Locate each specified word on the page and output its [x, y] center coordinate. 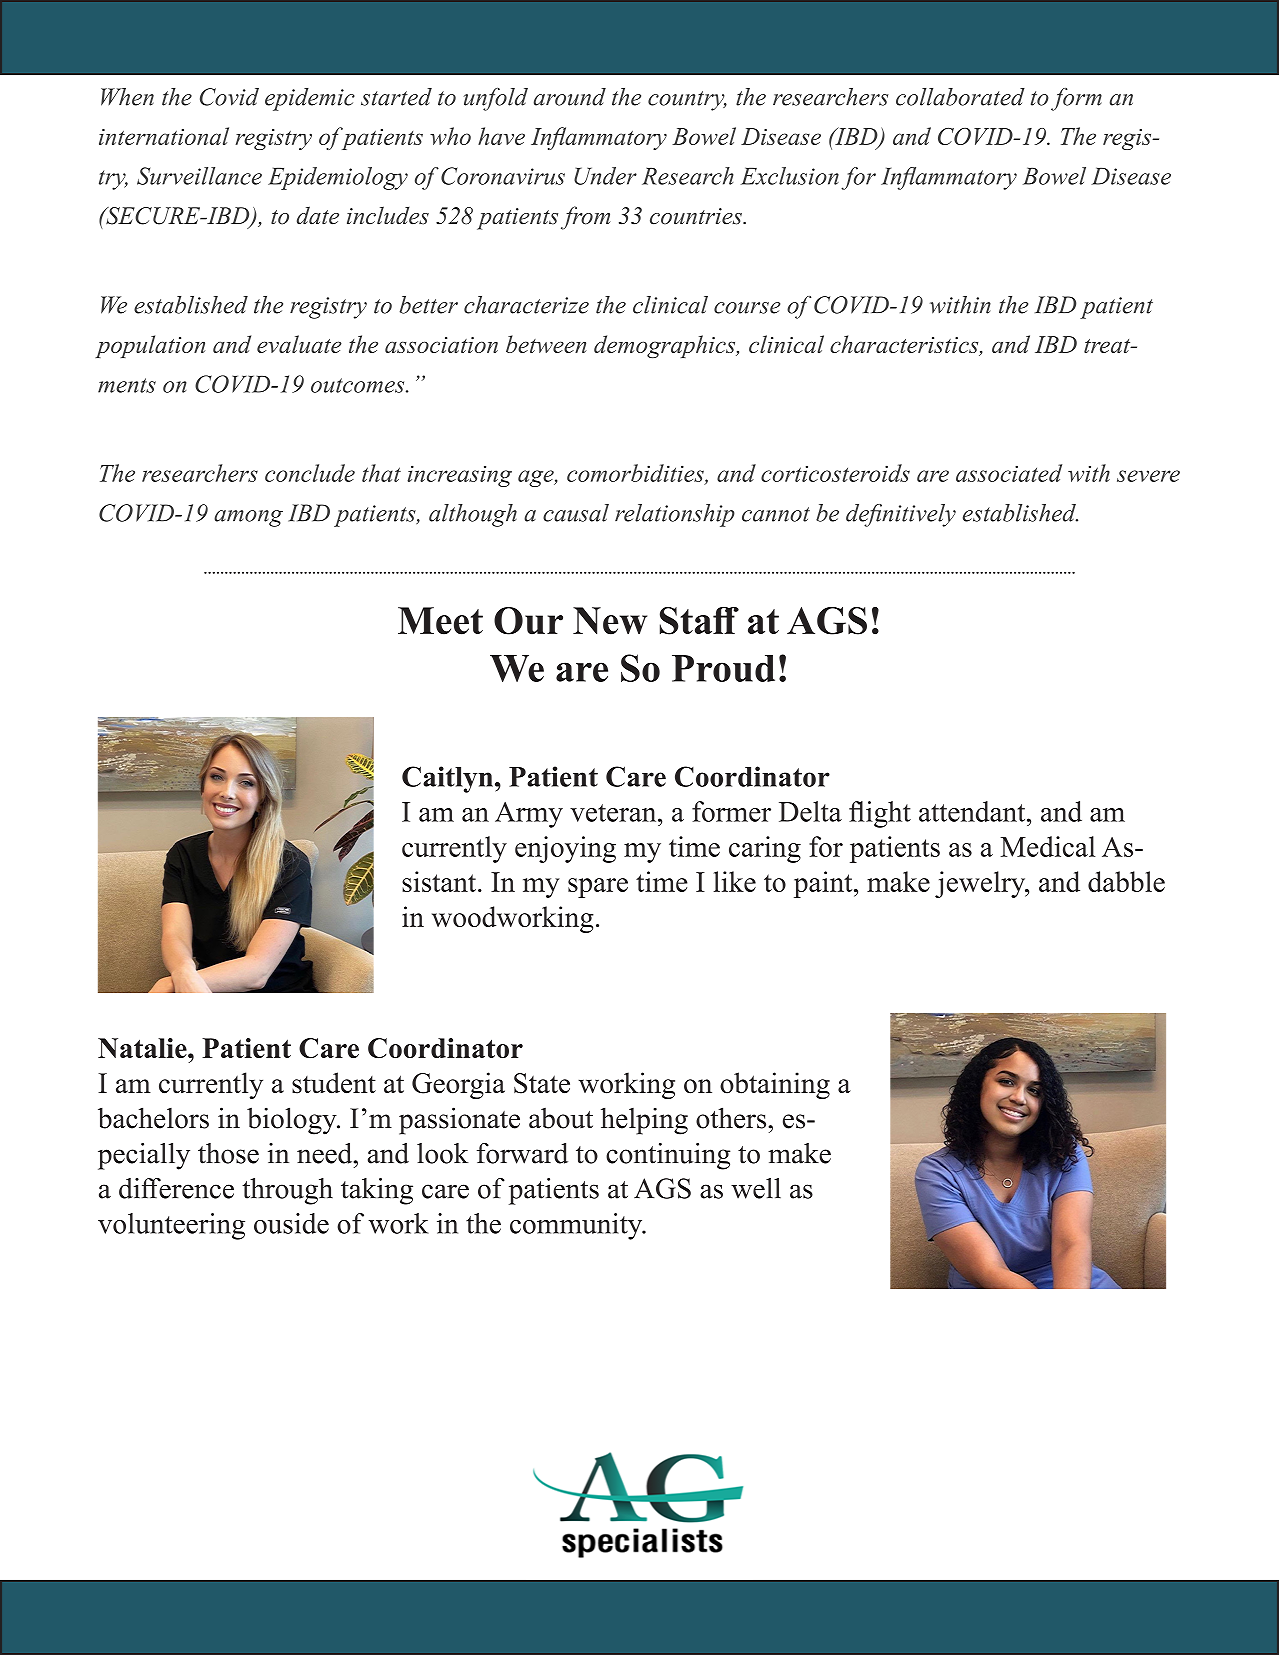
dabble [1126, 881]
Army [529, 815]
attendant [973, 811]
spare [598, 888]
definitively [901, 515]
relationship [675, 515]
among [248, 518]
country [687, 101]
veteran [614, 813]
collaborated [960, 97]
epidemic [310, 99]
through [287, 1191]
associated [1009, 473]
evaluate [299, 344]
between [546, 344]
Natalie [143, 1048]
